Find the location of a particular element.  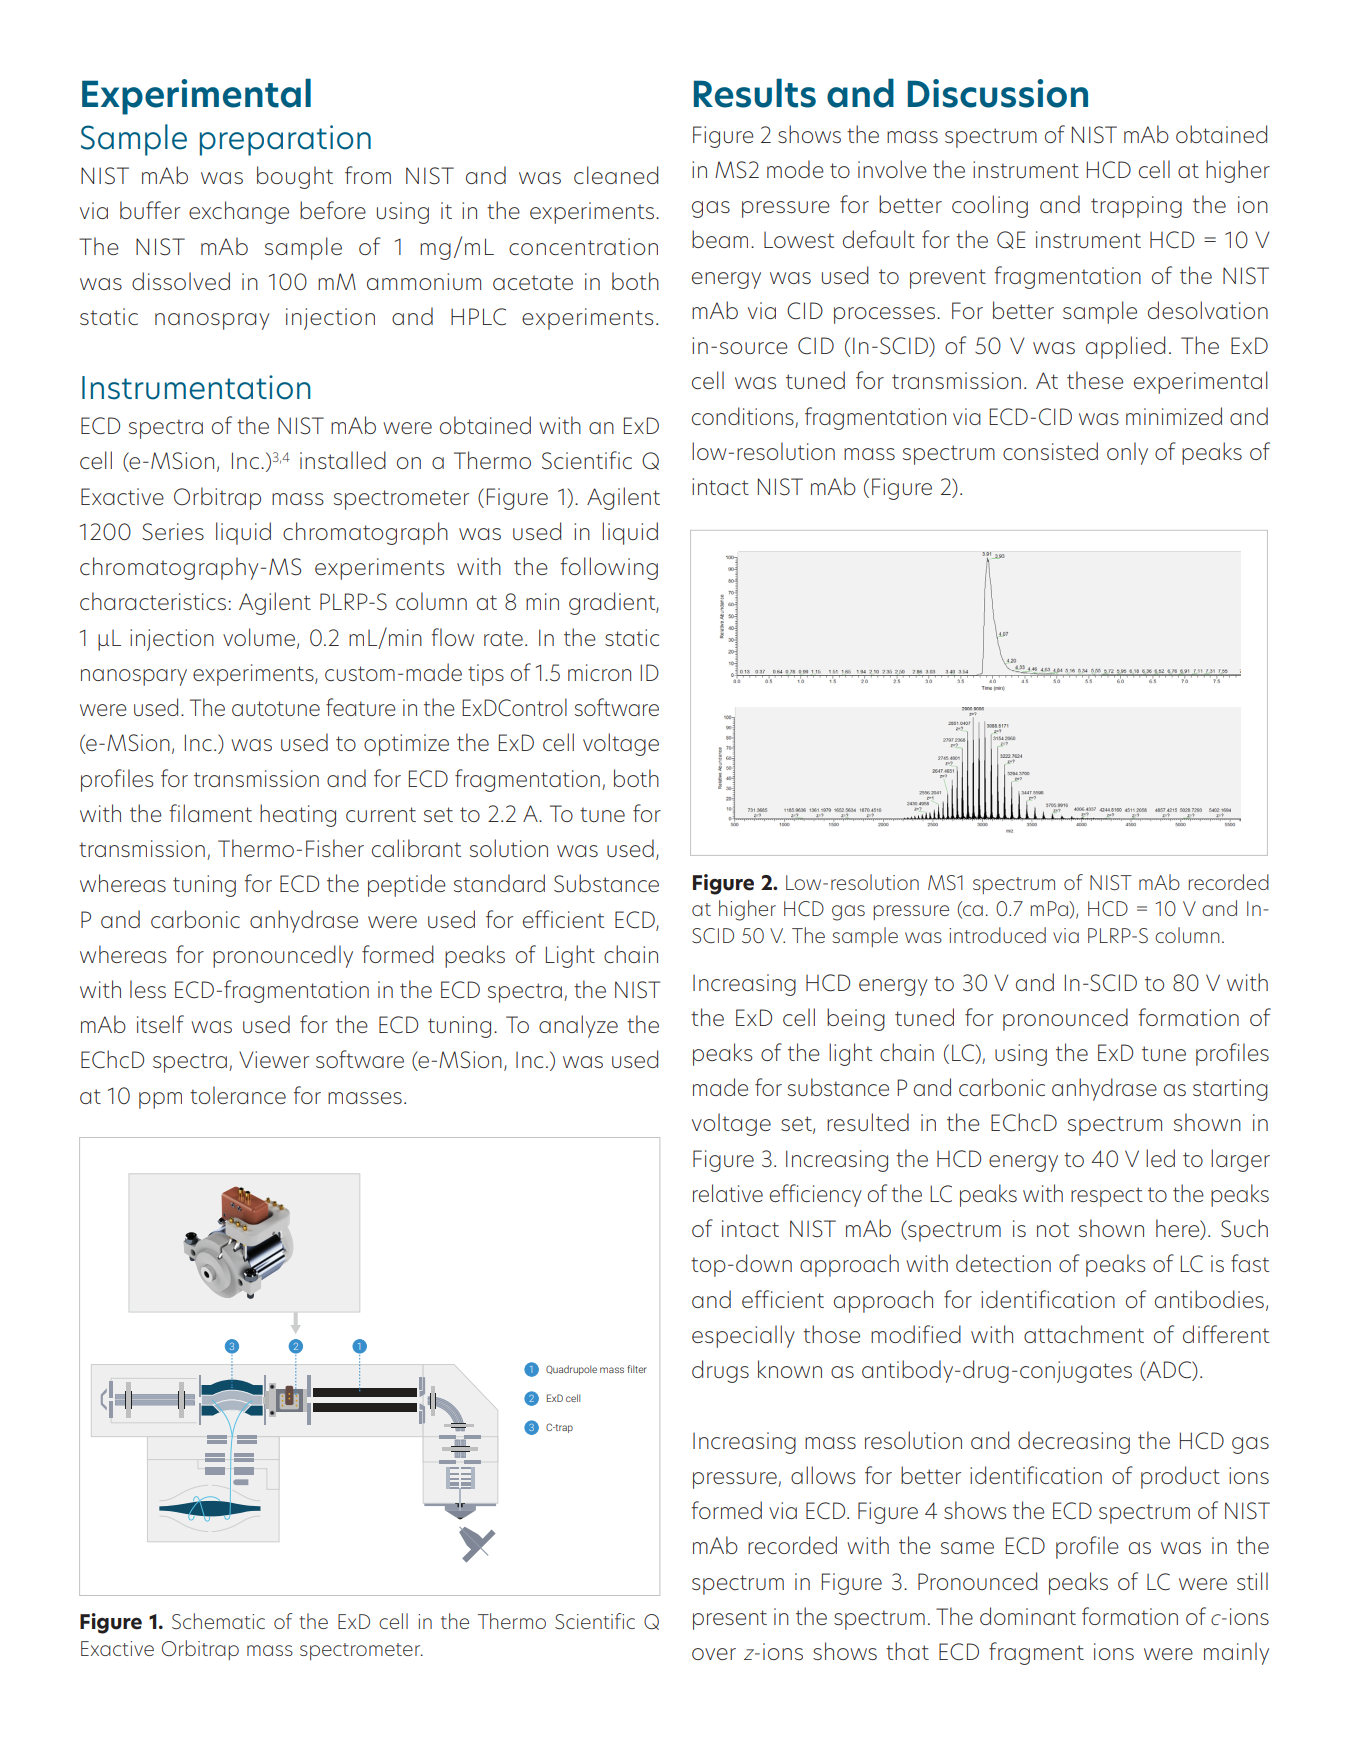

only is located at coordinates (1127, 453).
